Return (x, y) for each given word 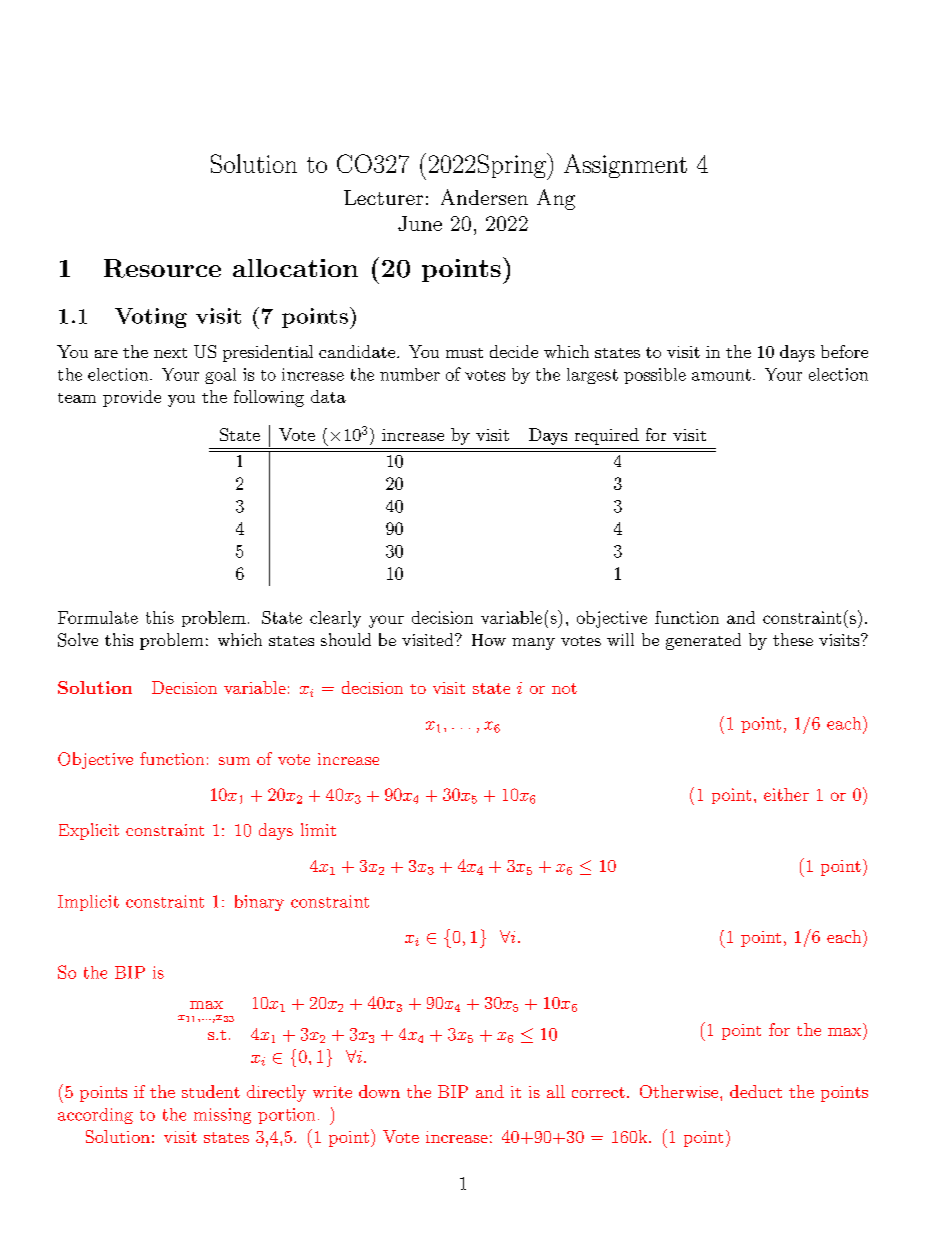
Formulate (98, 617)
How (489, 640)
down (379, 1091)
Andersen (484, 197)
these (793, 639)
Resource (162, 268)
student (211, 1091)
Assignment (625, 166)
